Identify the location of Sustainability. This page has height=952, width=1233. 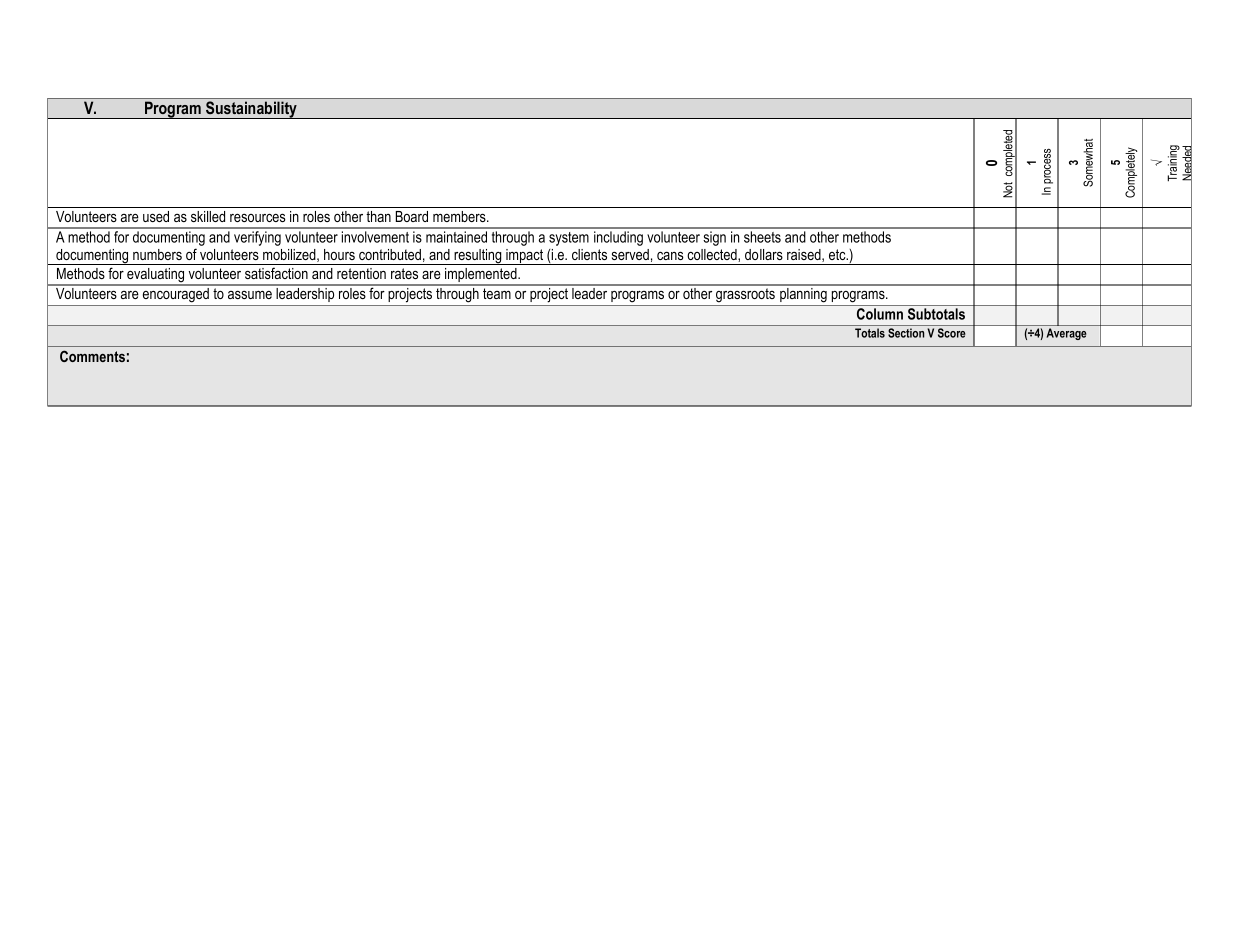
(252, 110).
